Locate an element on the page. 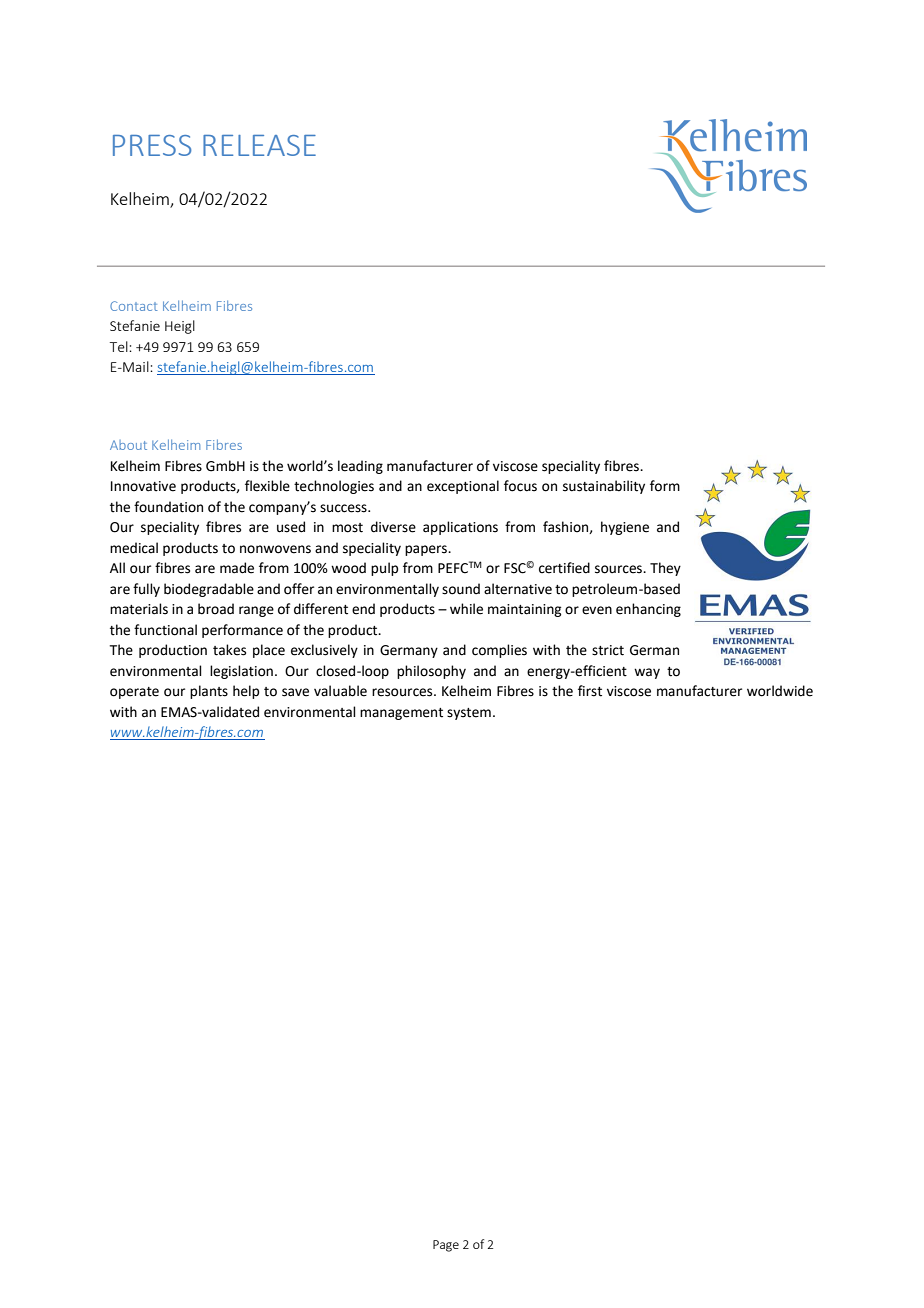 The width and height of the image is (924, 1308). hygiene is located at coordinates (625, 528).
